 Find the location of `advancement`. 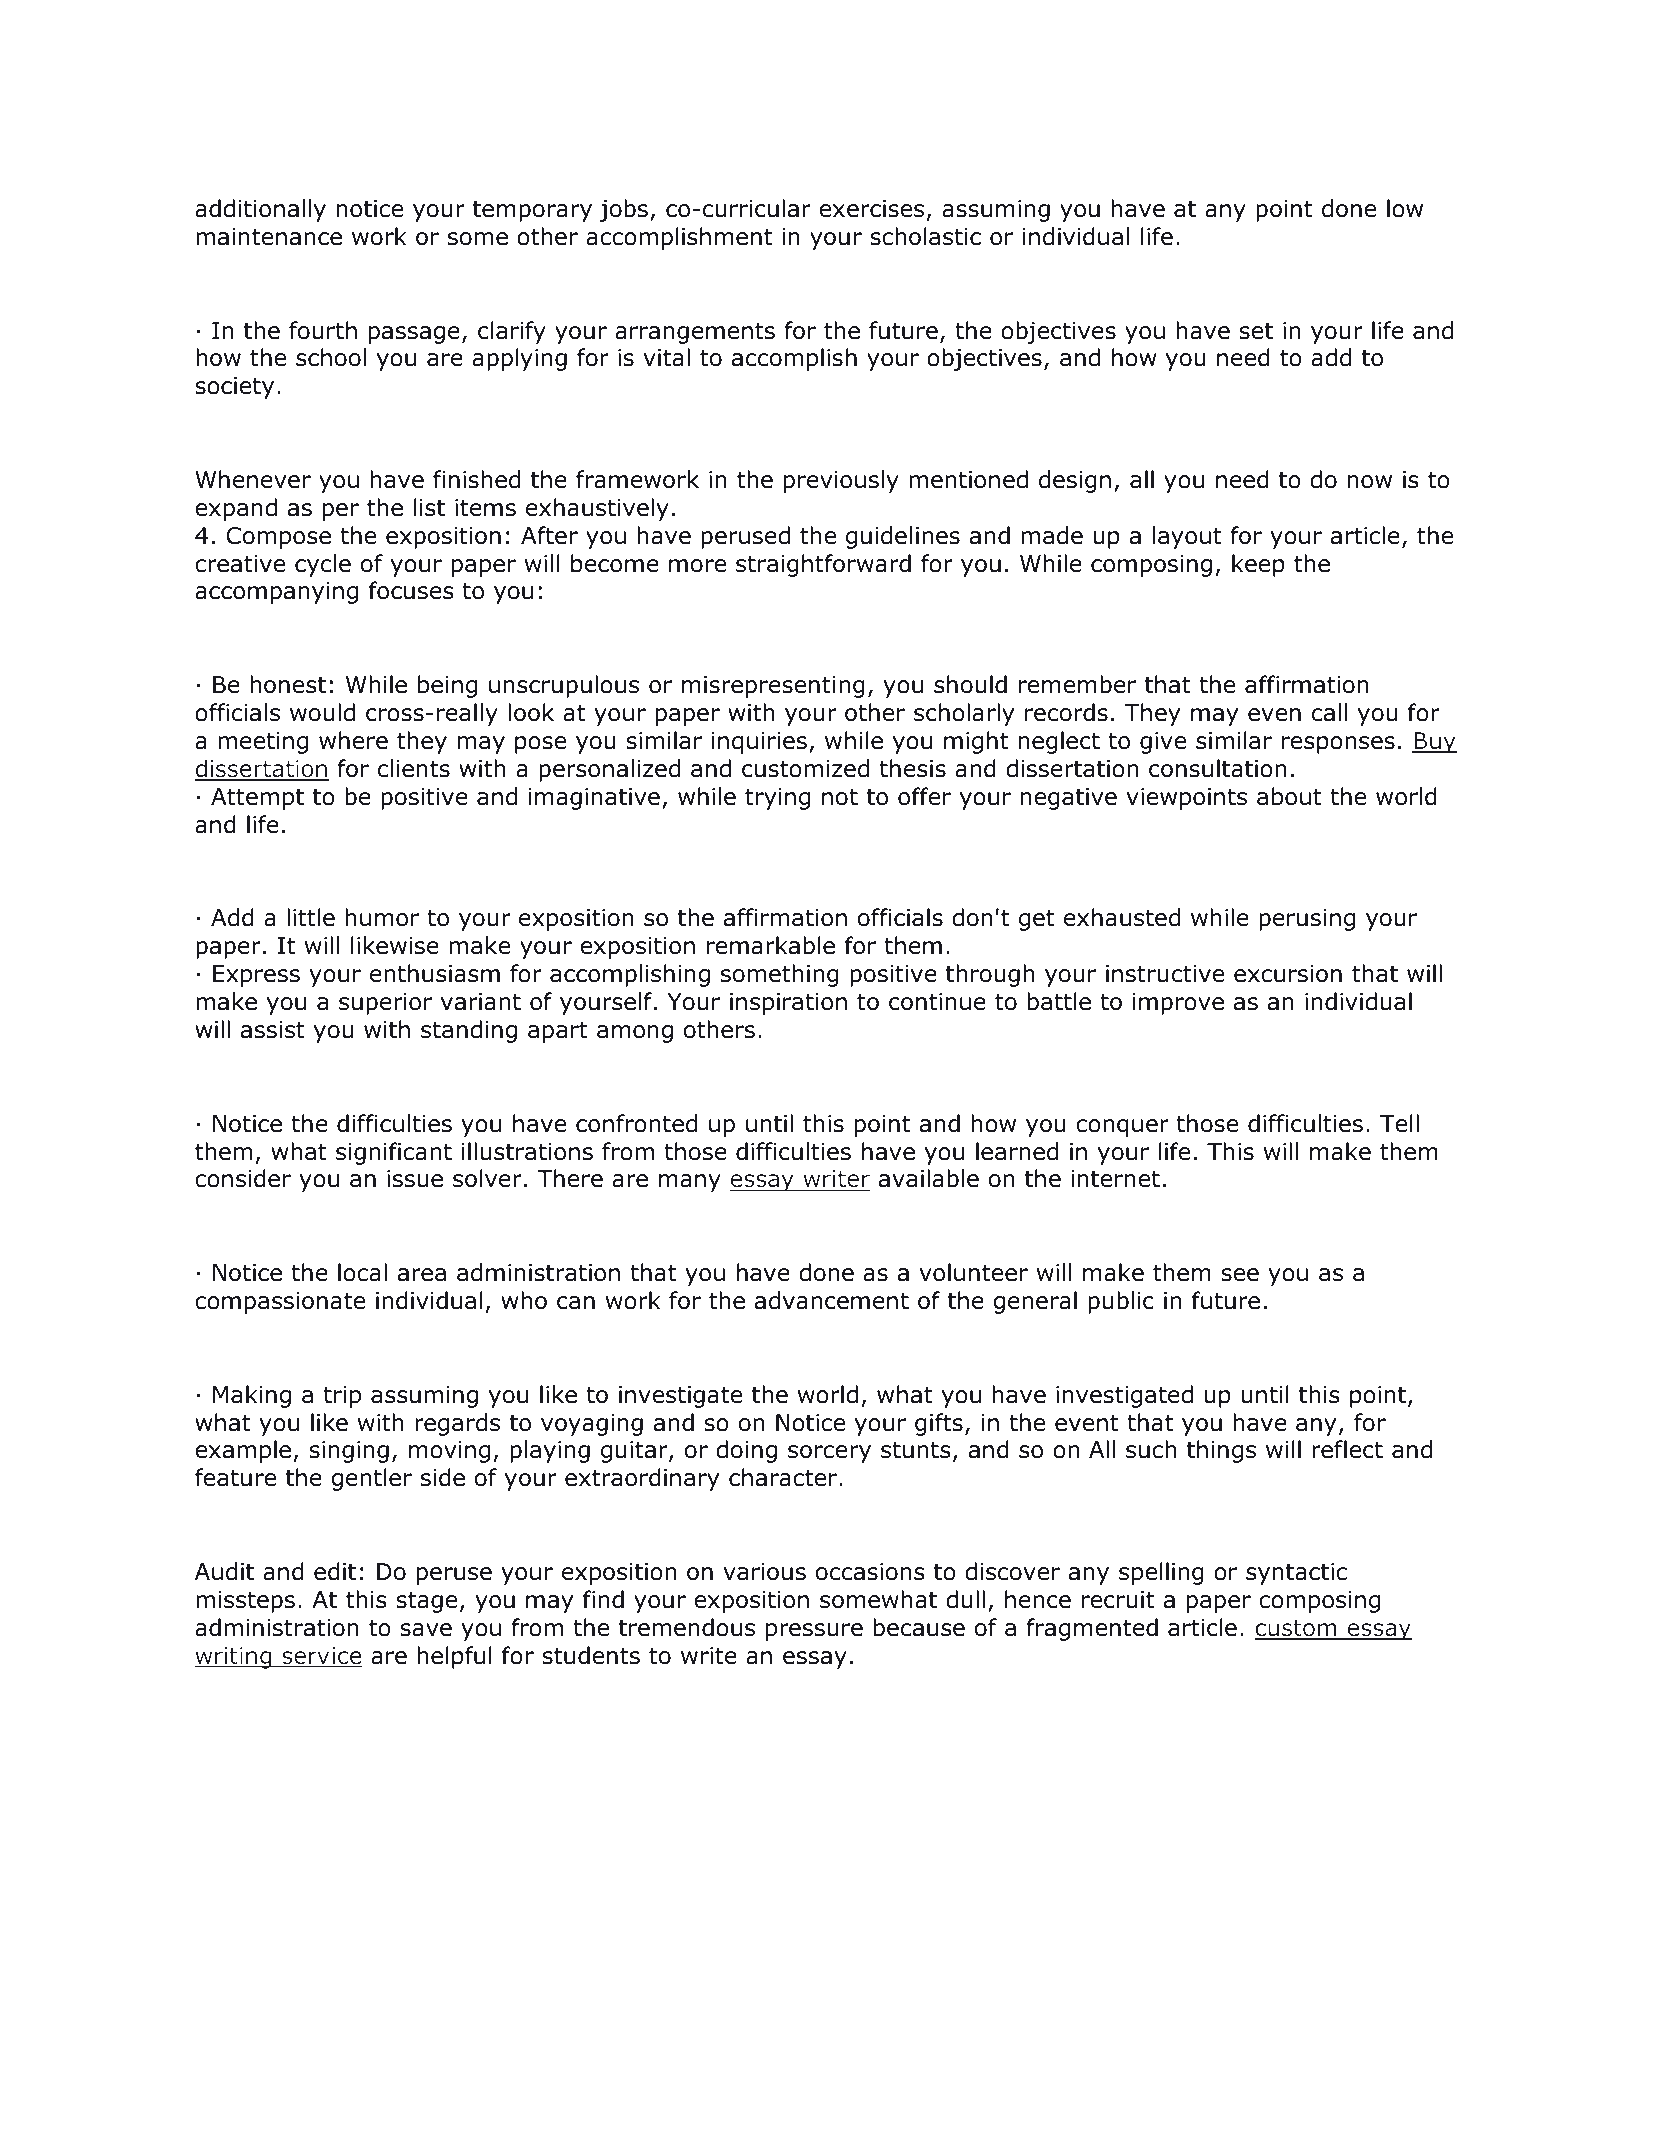

advancement is located at coordinates (832, 1300).
